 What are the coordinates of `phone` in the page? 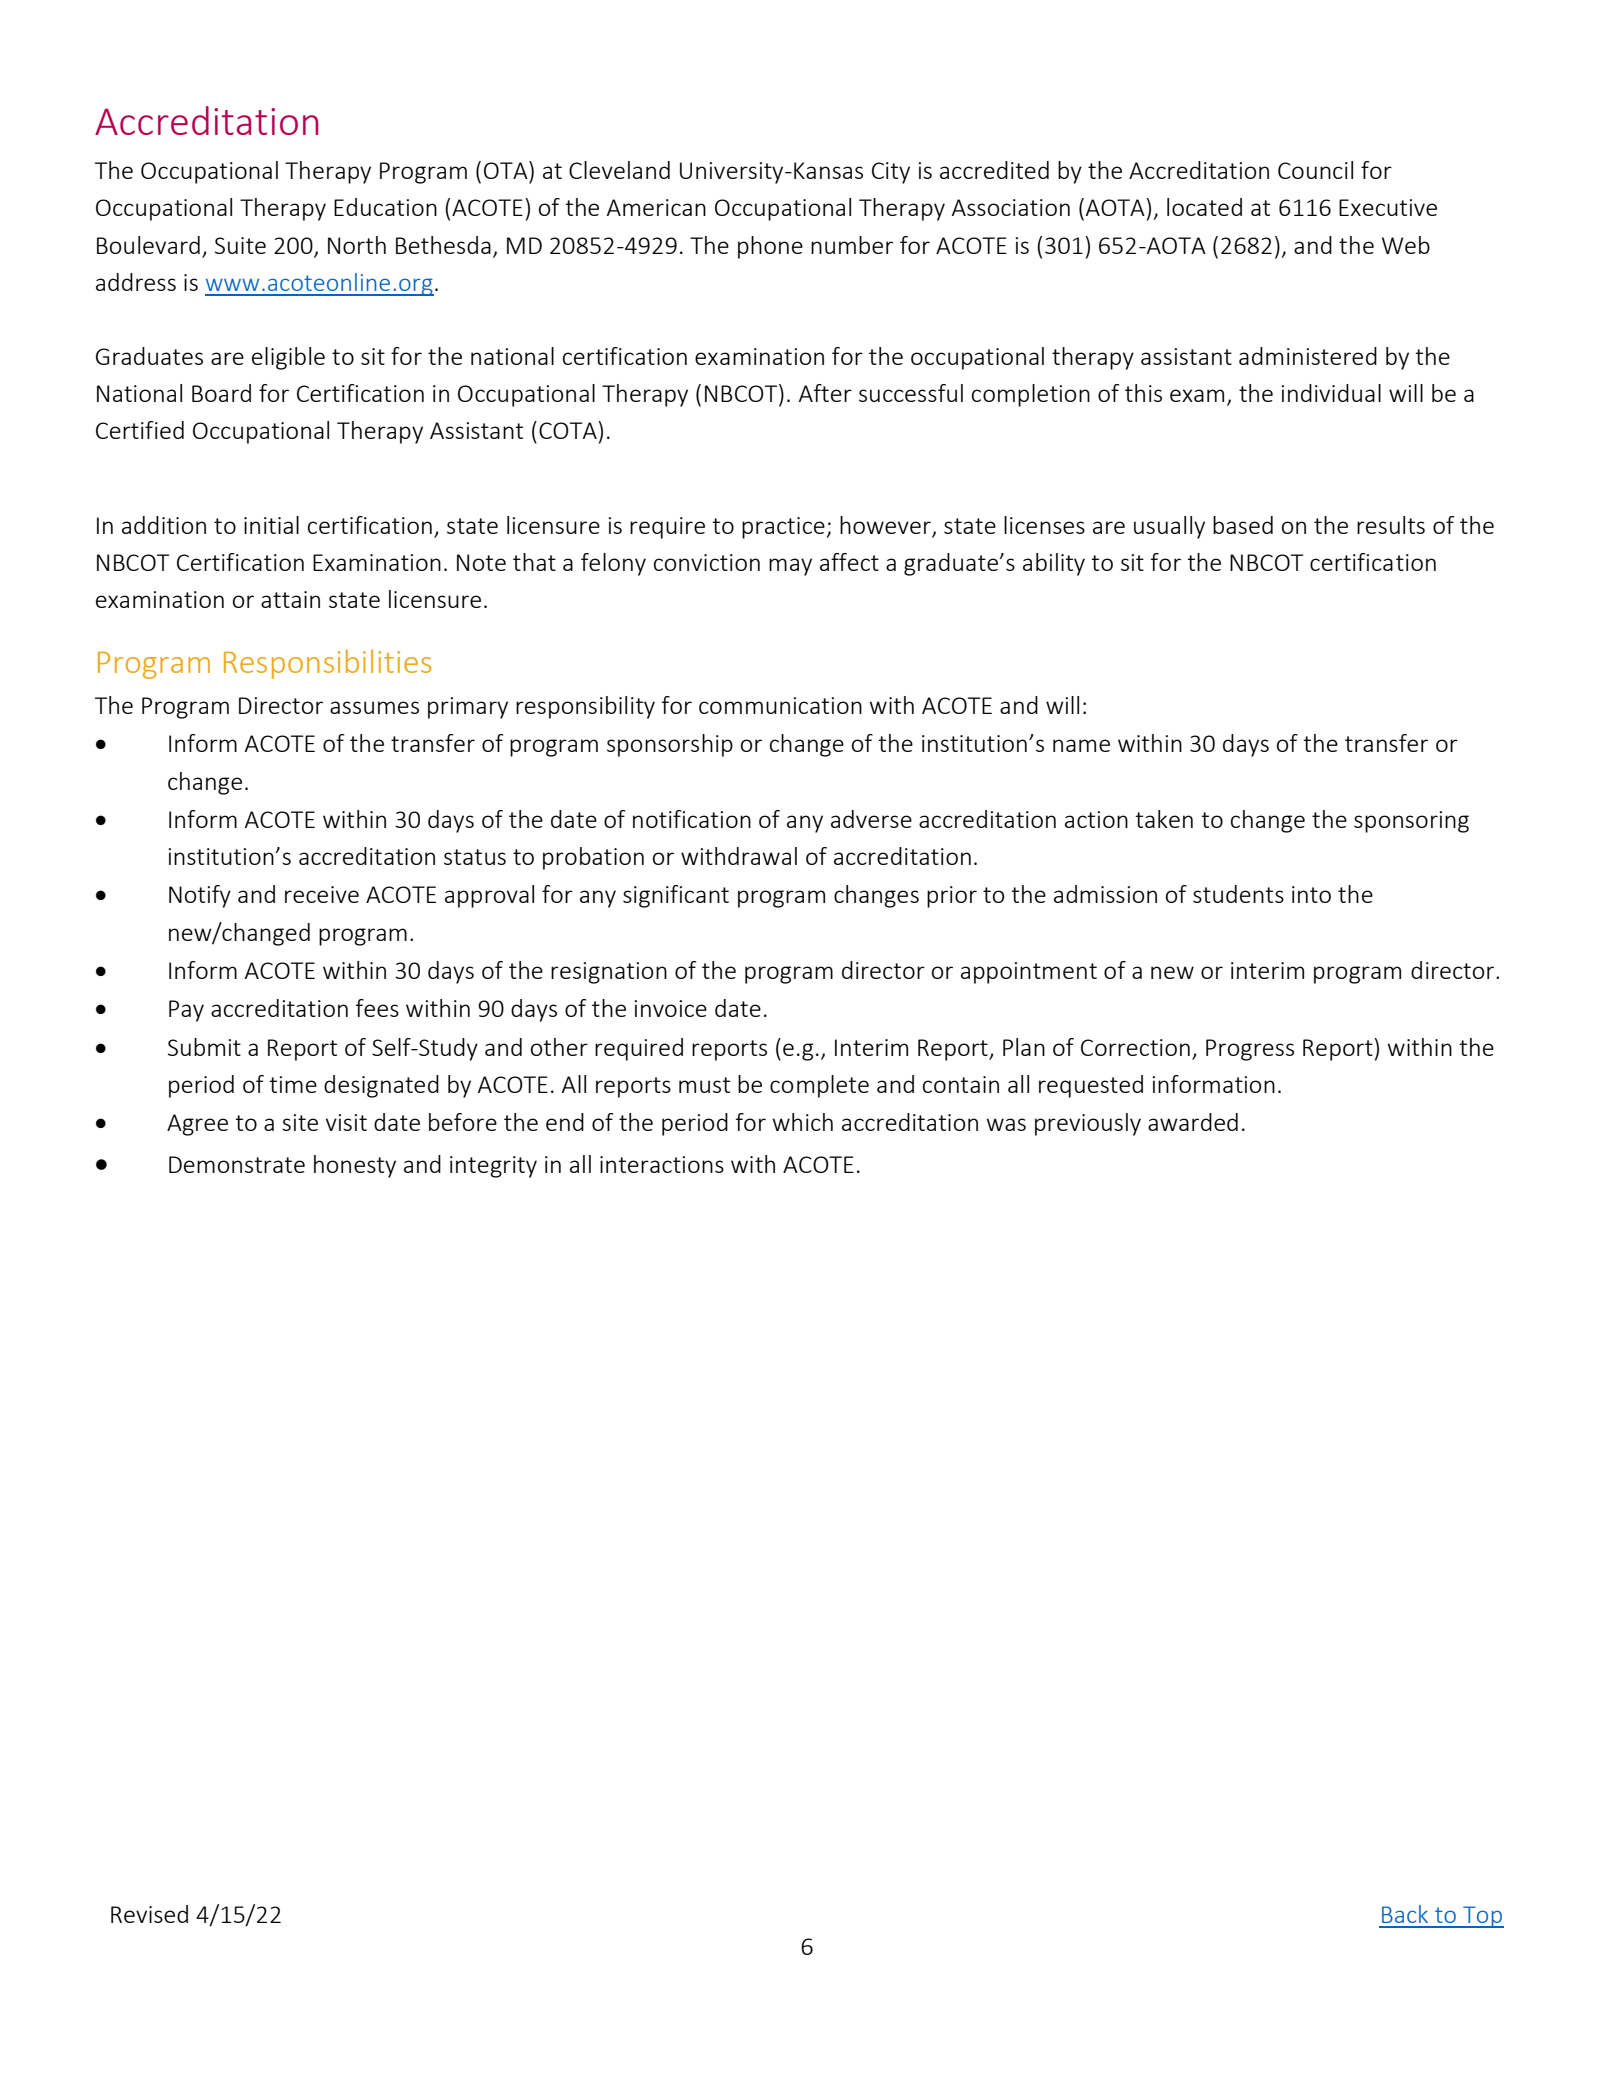 It's located at (770, 247).
